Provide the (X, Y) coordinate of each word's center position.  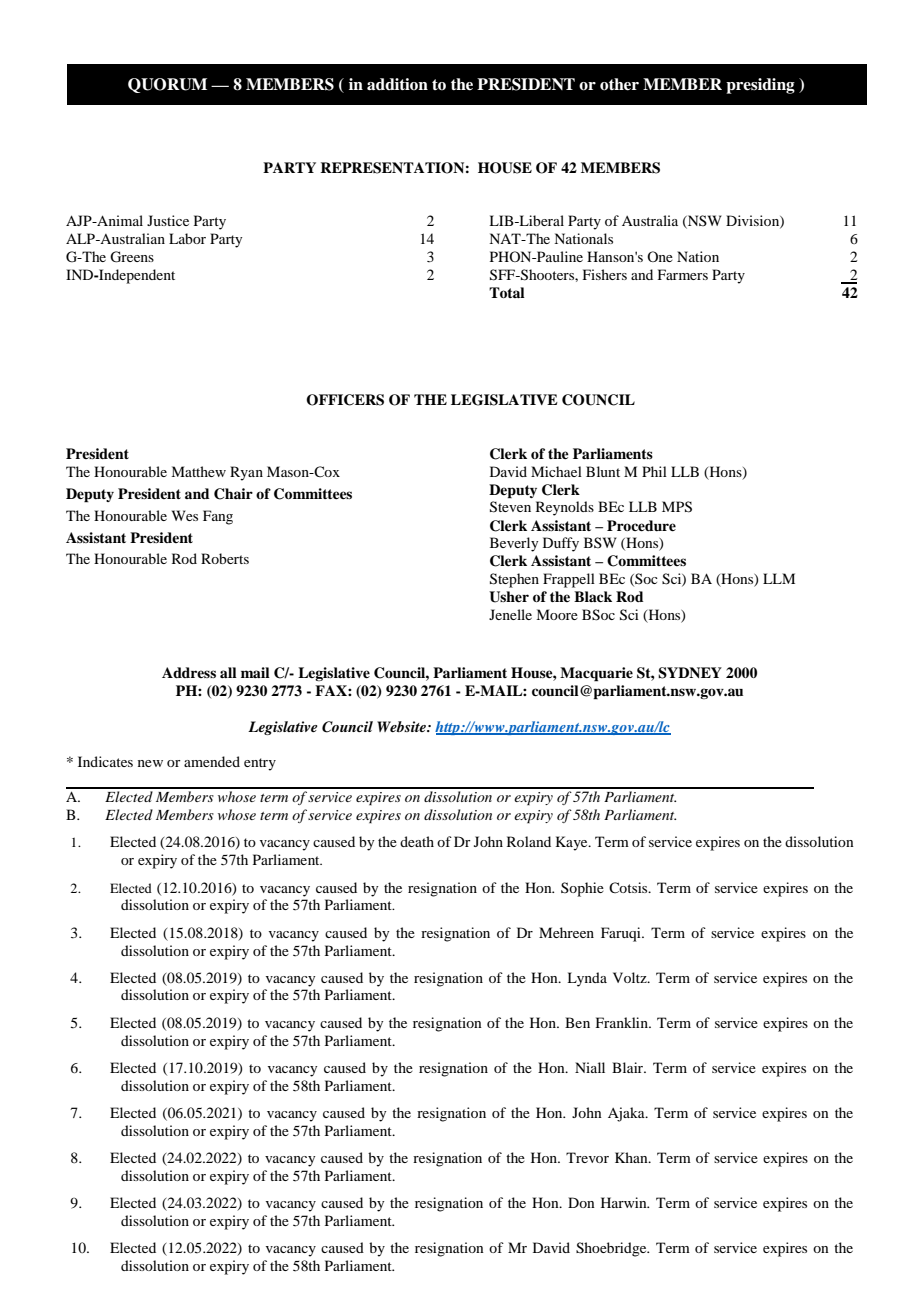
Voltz (631, 977)
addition (397, 84)
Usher (509, 597)
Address (189, 672)
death (417, 841)
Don (581, 1202)
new (150, 763)
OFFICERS (345, 400)
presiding (760, 86)
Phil (654, 471)
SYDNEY (690, 673)
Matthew (198, 471)
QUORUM (167, 85)
